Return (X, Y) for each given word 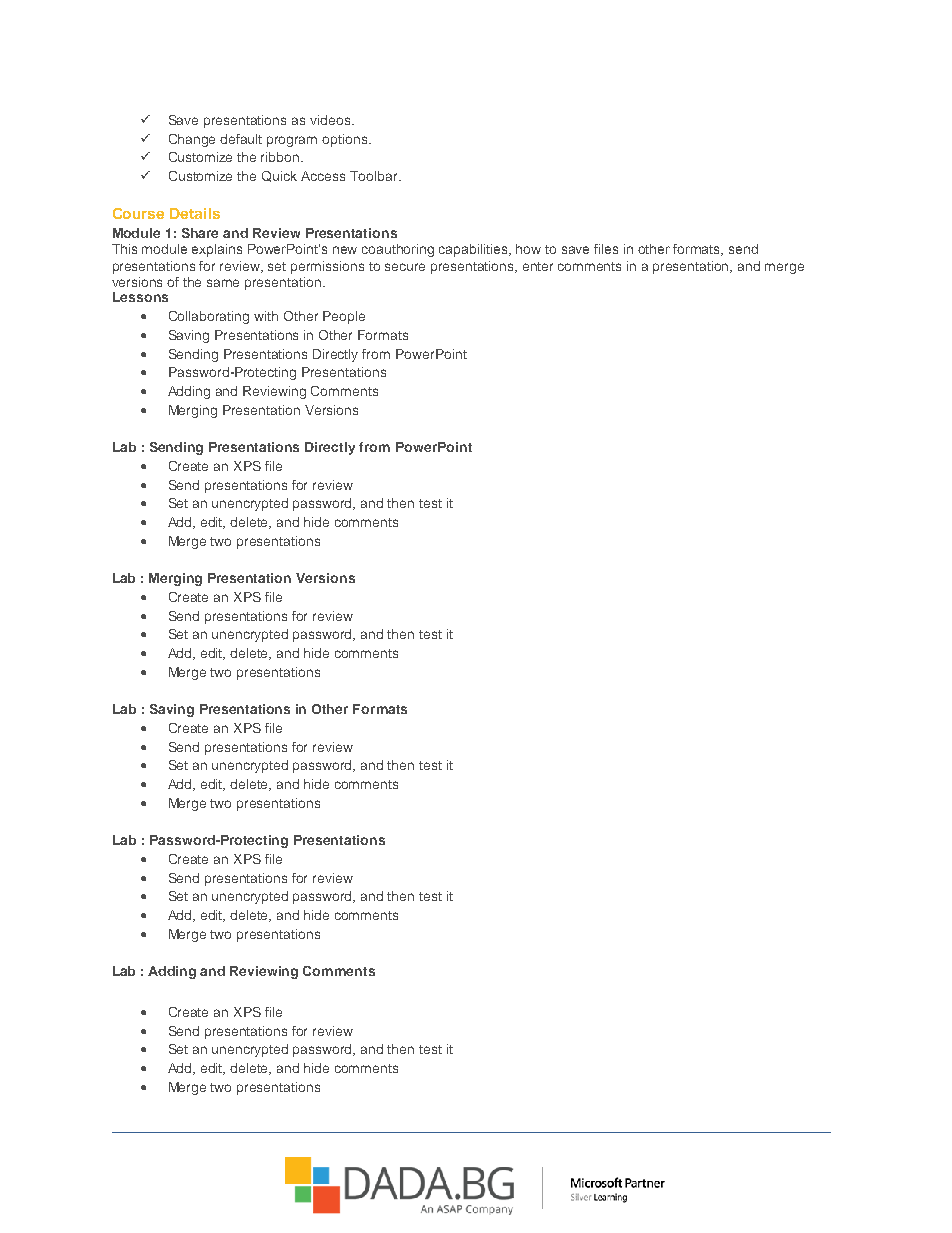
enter (538, 266)
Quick (279, 176)
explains (217, 250)
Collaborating (209, 317)
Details (195, 213)
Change (192, 140)
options (346, 140)
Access (323, 176)
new (345, 250)
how (528, 249)
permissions (327, 267)
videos (331, 120)
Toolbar (375, 176)
